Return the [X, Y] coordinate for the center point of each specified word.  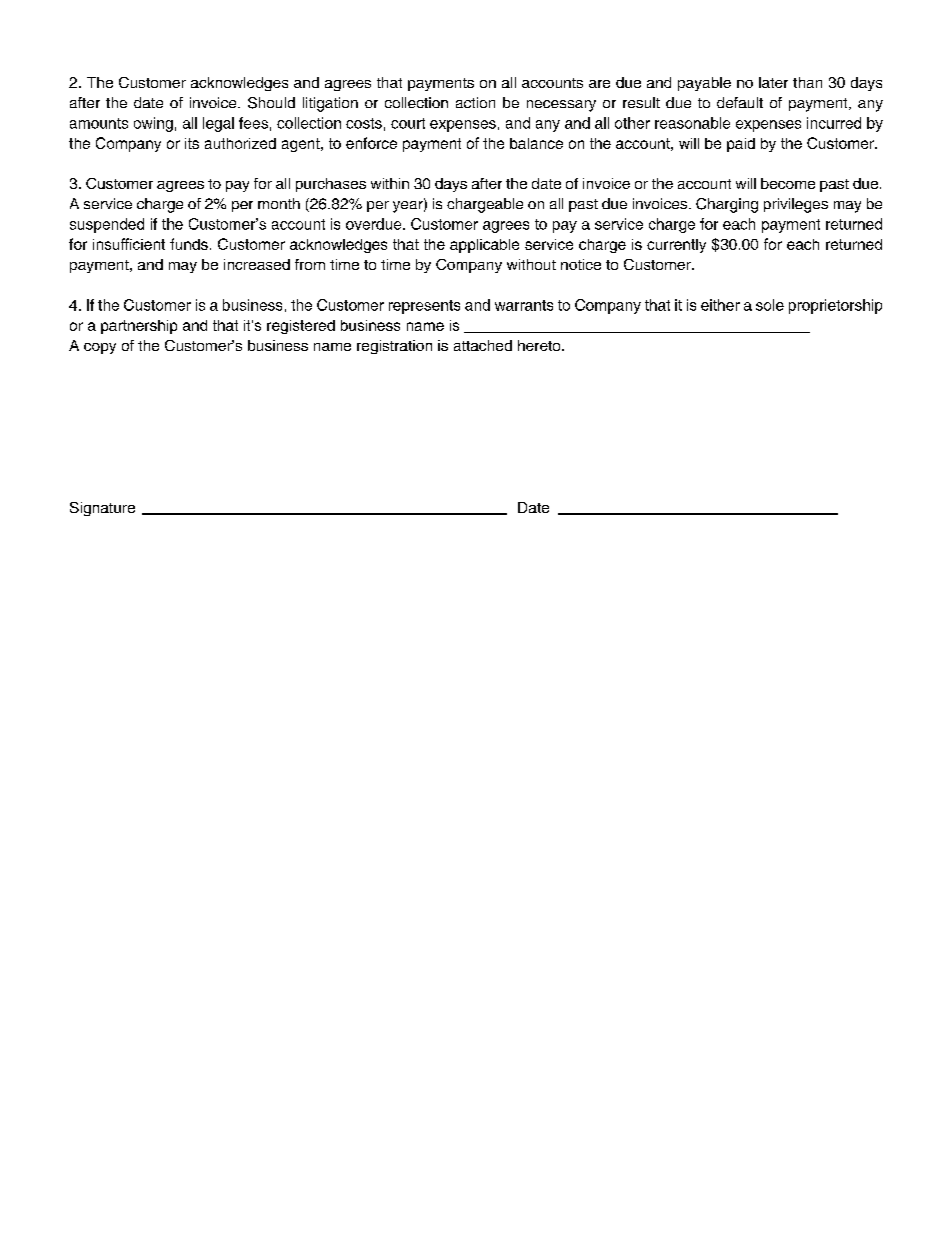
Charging [727, 205]
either [720, 305]
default [740, 102]
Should [271, 103]
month [279, 203]
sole [770, 305]
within [390, 183]
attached [483, 345]
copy [100, 348]
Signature [102, 509]
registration [394, 347]
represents [424, 307]
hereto [540, 345]
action [475, 102]
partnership [139, 327]
